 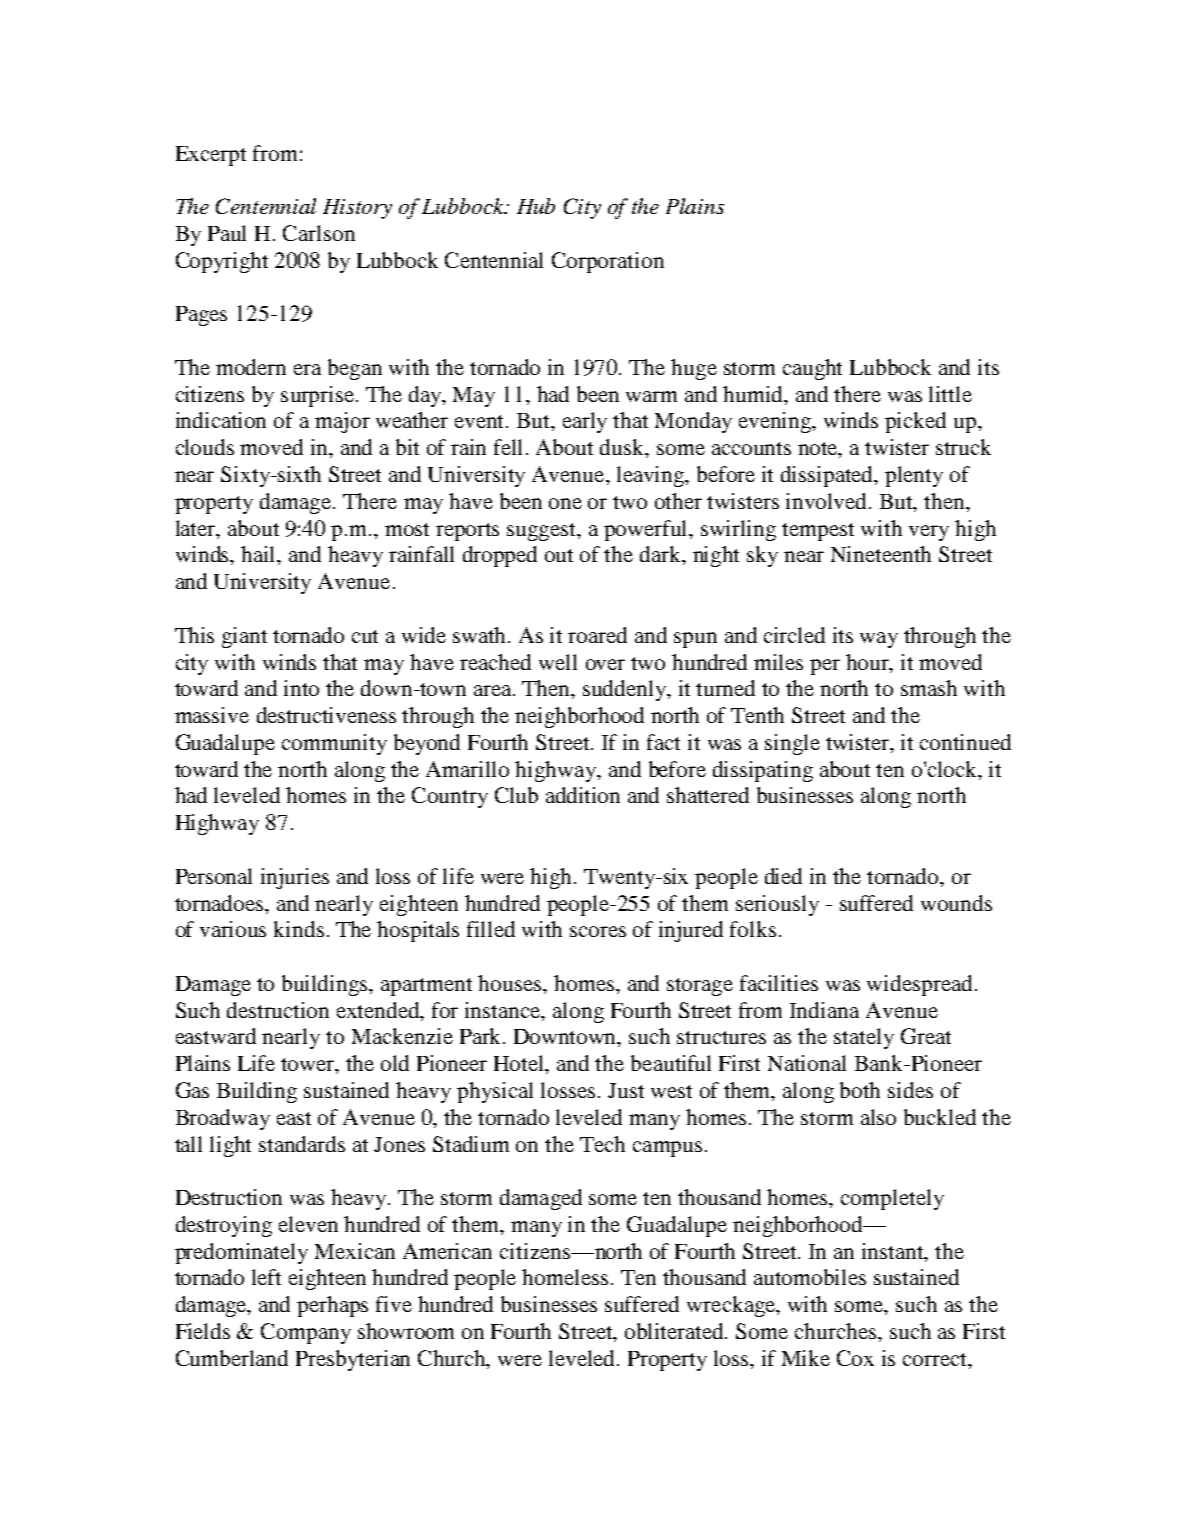 I want to click on Carlson, so click(x=319, y=233).
